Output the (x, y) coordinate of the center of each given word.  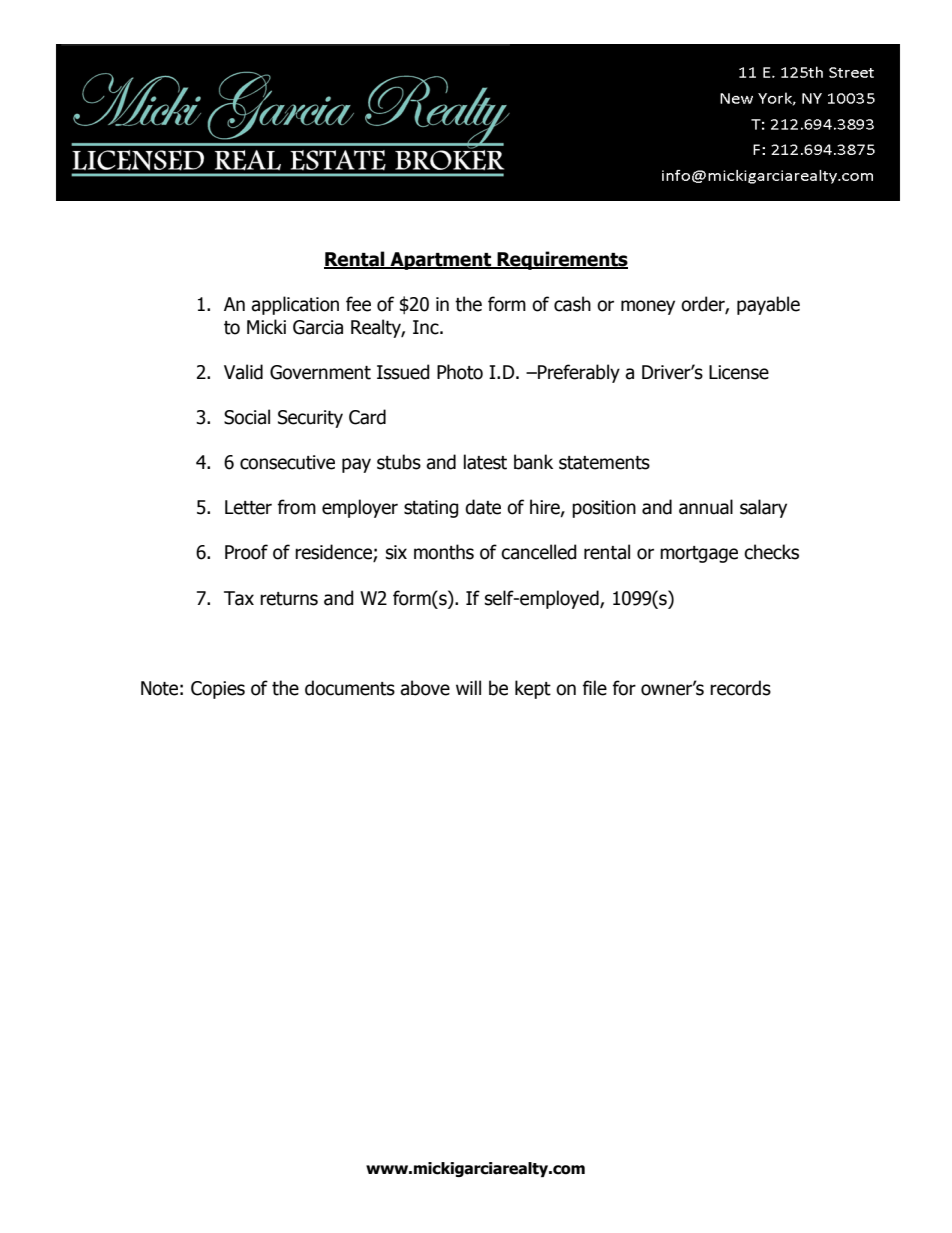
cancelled (539, 552)
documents (350, 688)
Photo (460, 372)
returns (289, 599)
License (739, 372)
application (295, 305)
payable (768, 305)
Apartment (441, 261)
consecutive (287, 462)
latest (485, 462)
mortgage (699, 554)
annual (706, 507)
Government (320, 372)
